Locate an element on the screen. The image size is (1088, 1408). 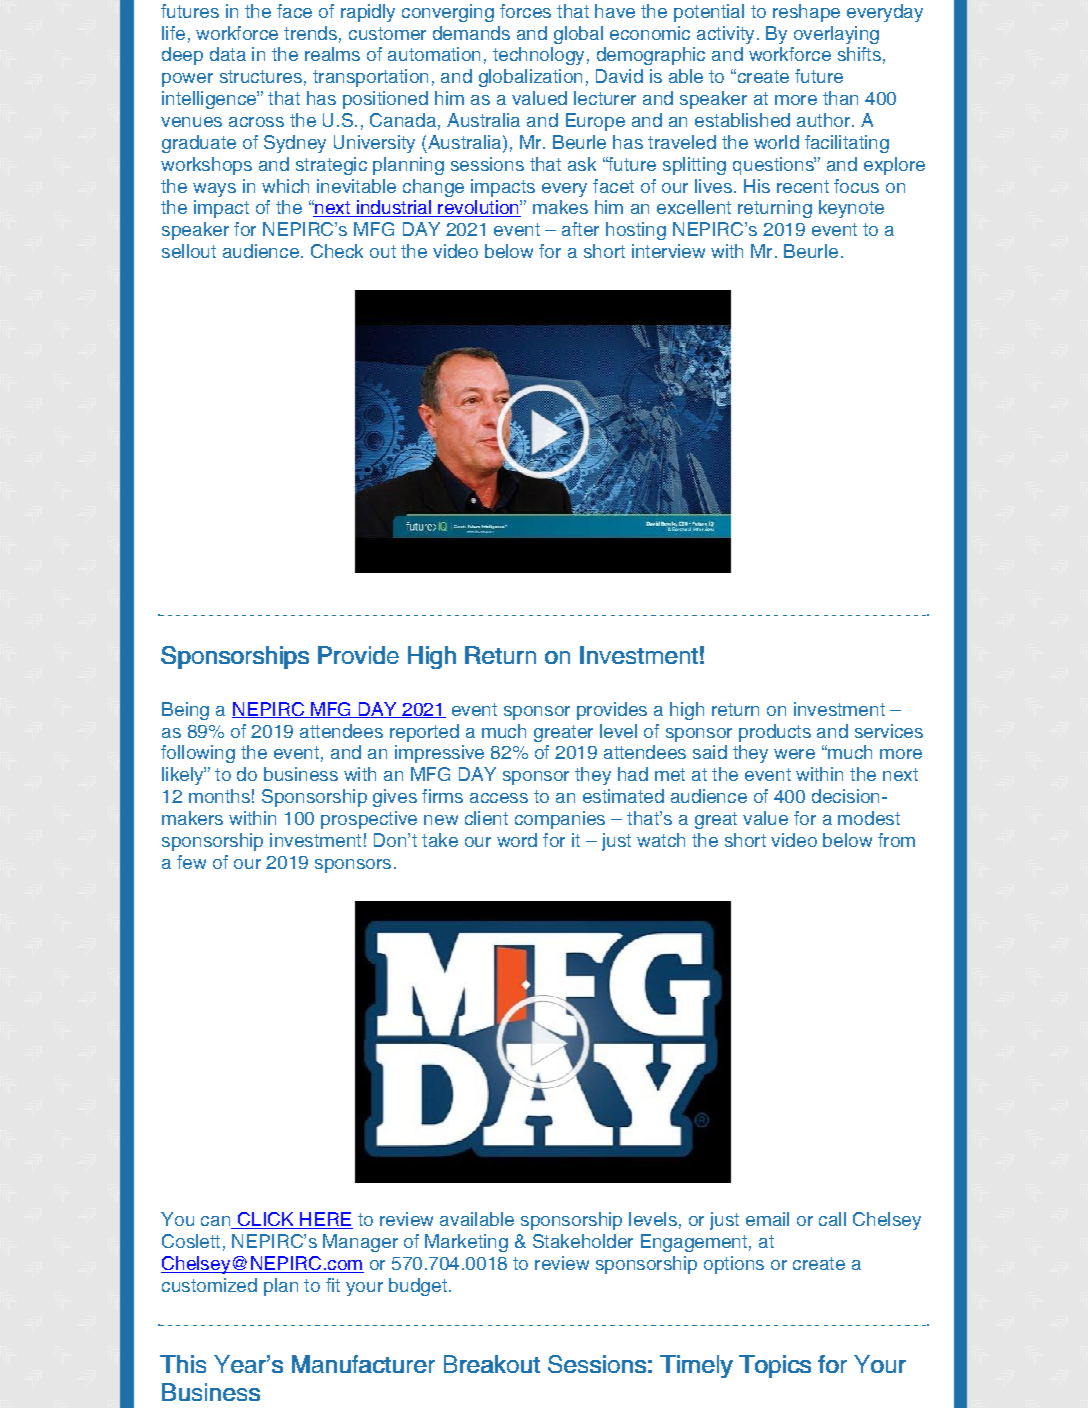
customized is located at coordinates (209, 1285).
